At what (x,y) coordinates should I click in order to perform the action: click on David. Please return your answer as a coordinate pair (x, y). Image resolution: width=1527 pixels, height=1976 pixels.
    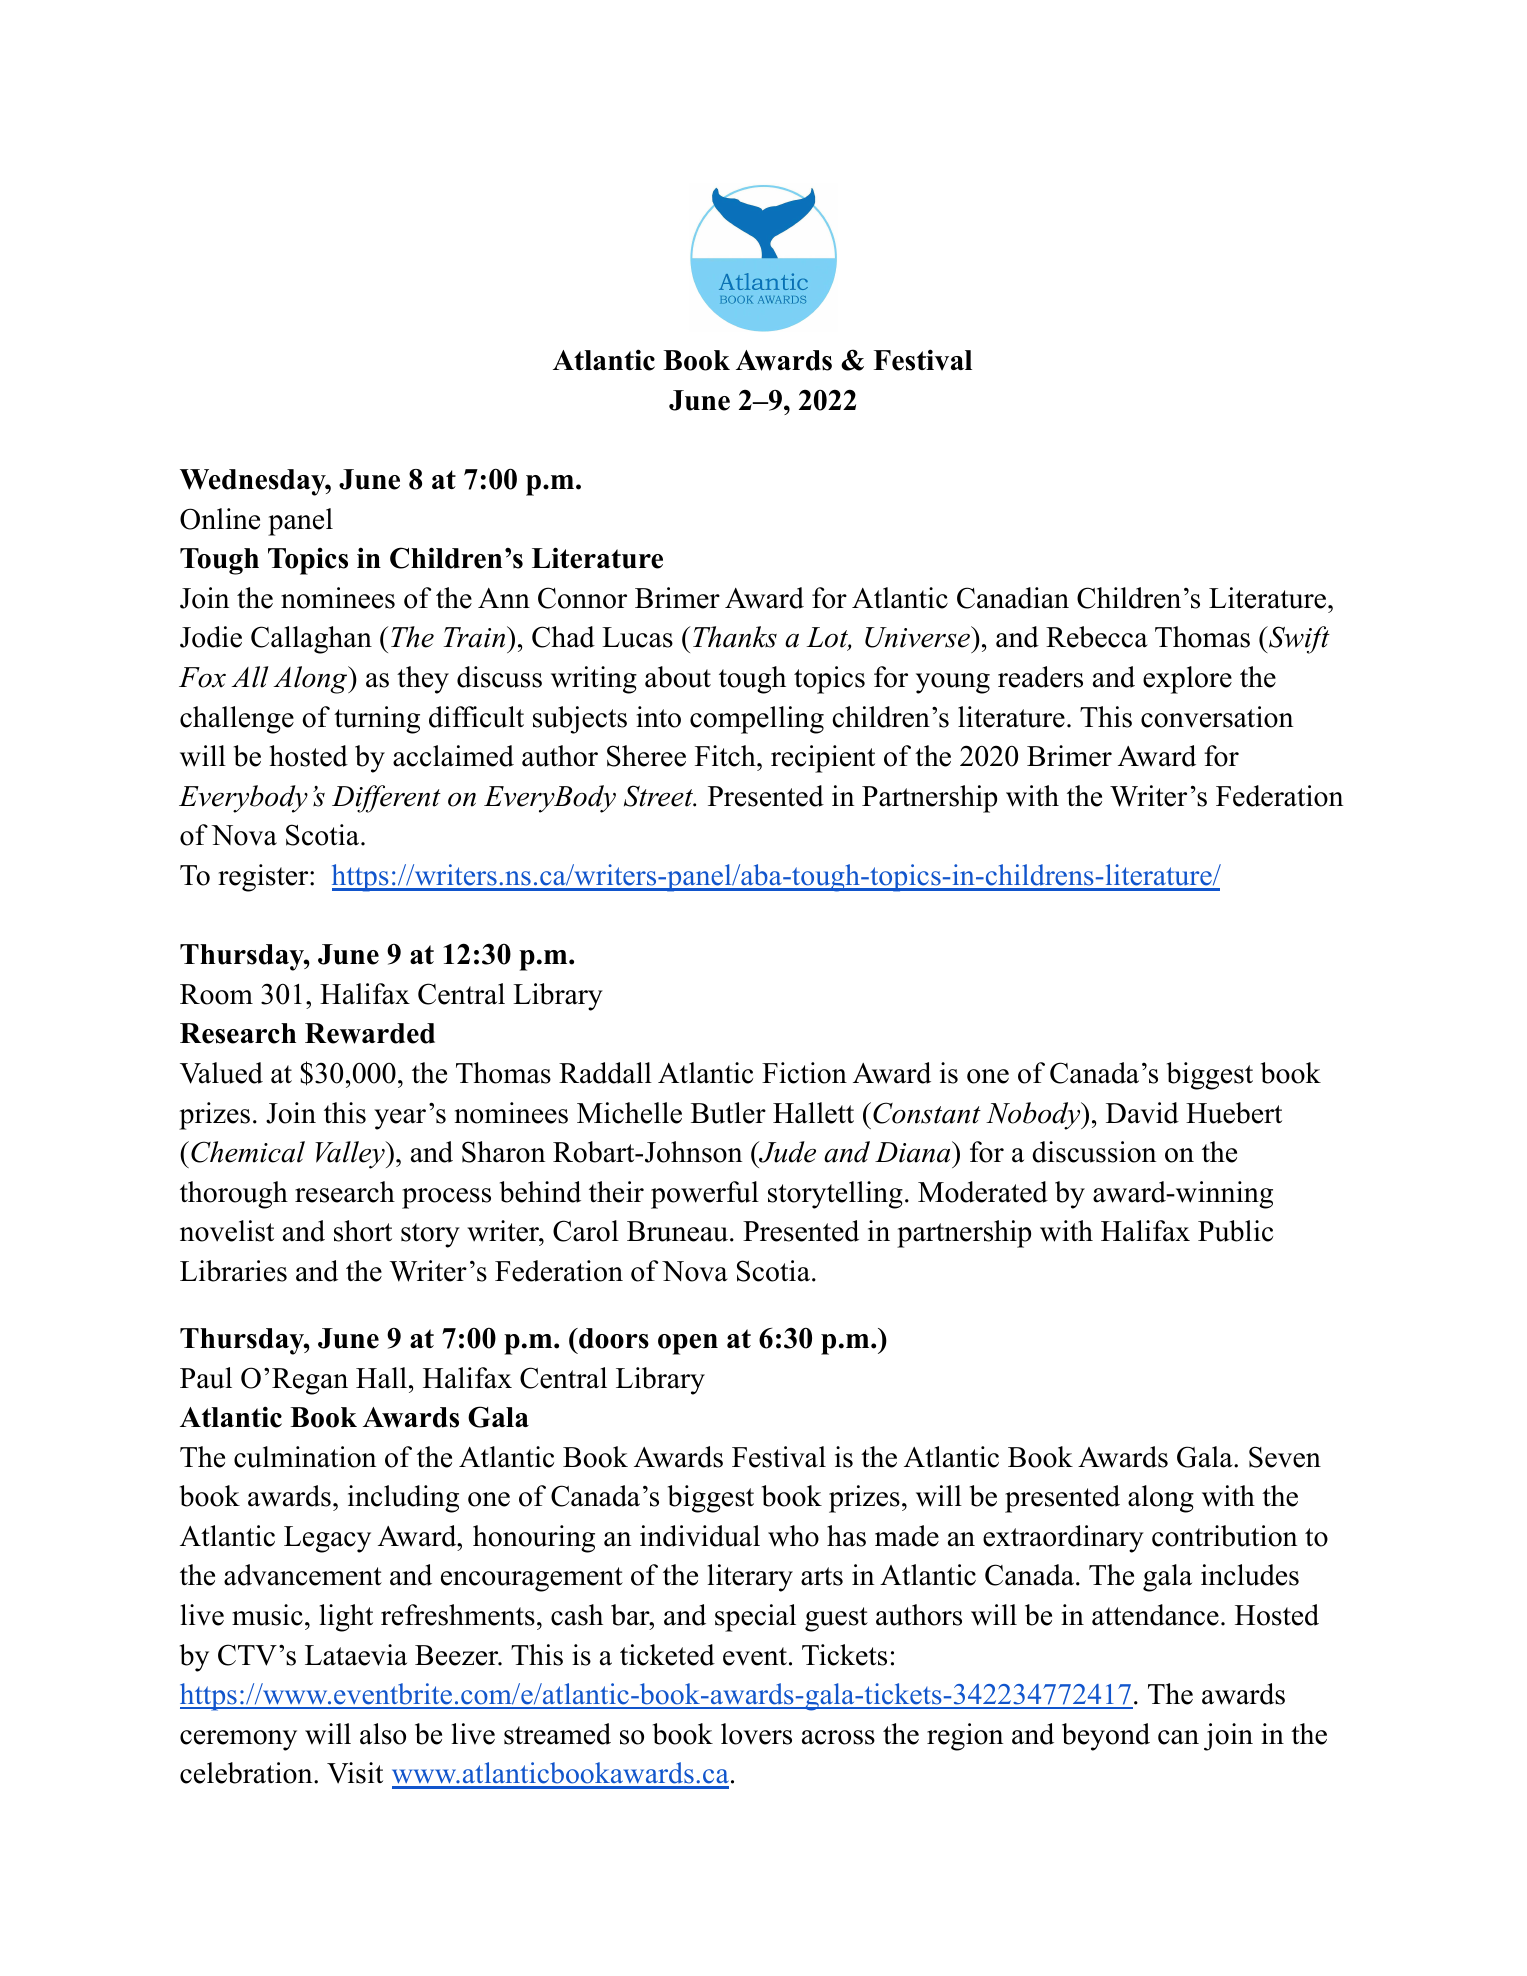
    Looking at the image, I should click on (1142, 1113).
